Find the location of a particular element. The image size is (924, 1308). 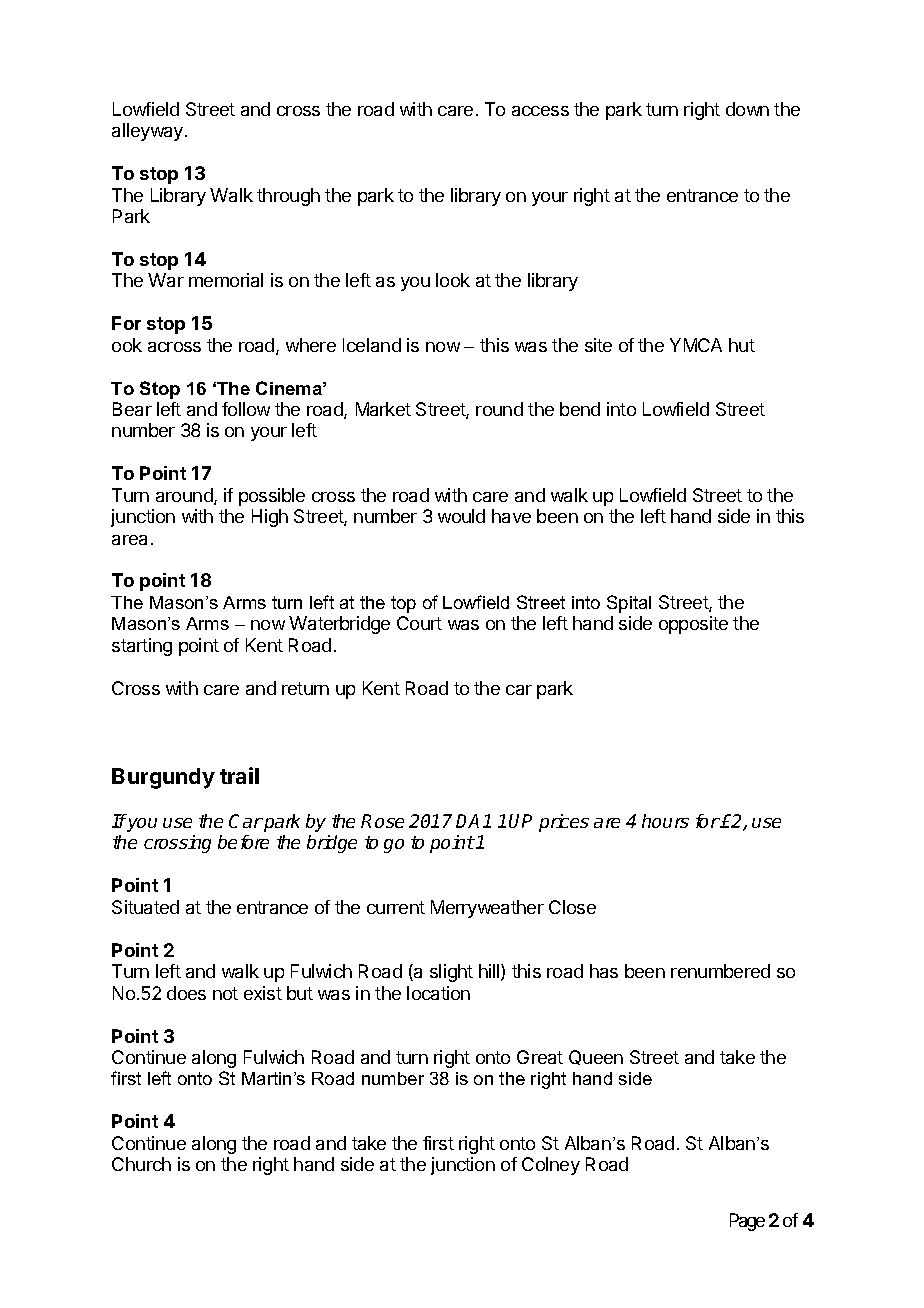

Church is located at coordinates (141, 1164).
